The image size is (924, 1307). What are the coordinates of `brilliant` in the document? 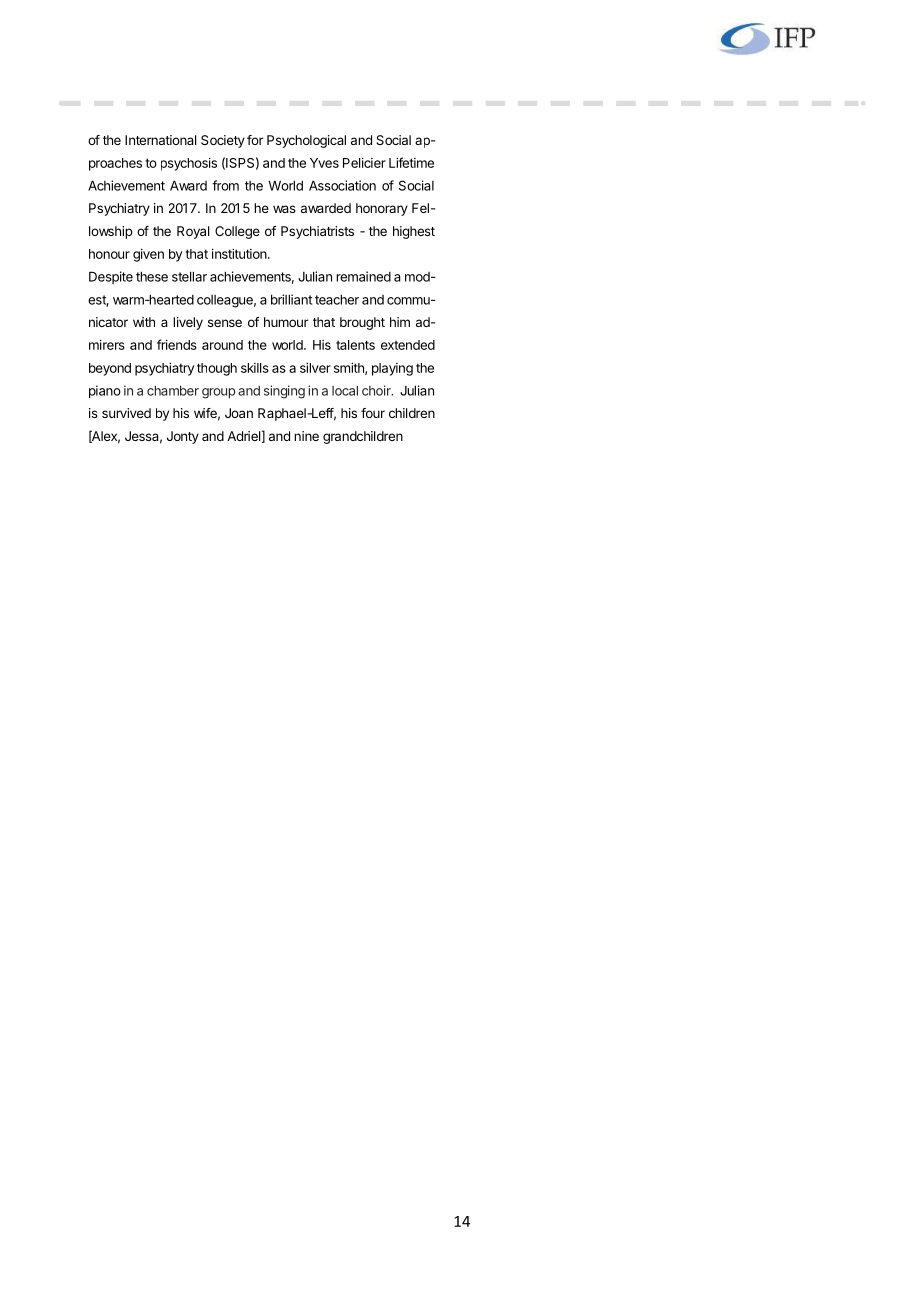 It's located at (291, 299).
